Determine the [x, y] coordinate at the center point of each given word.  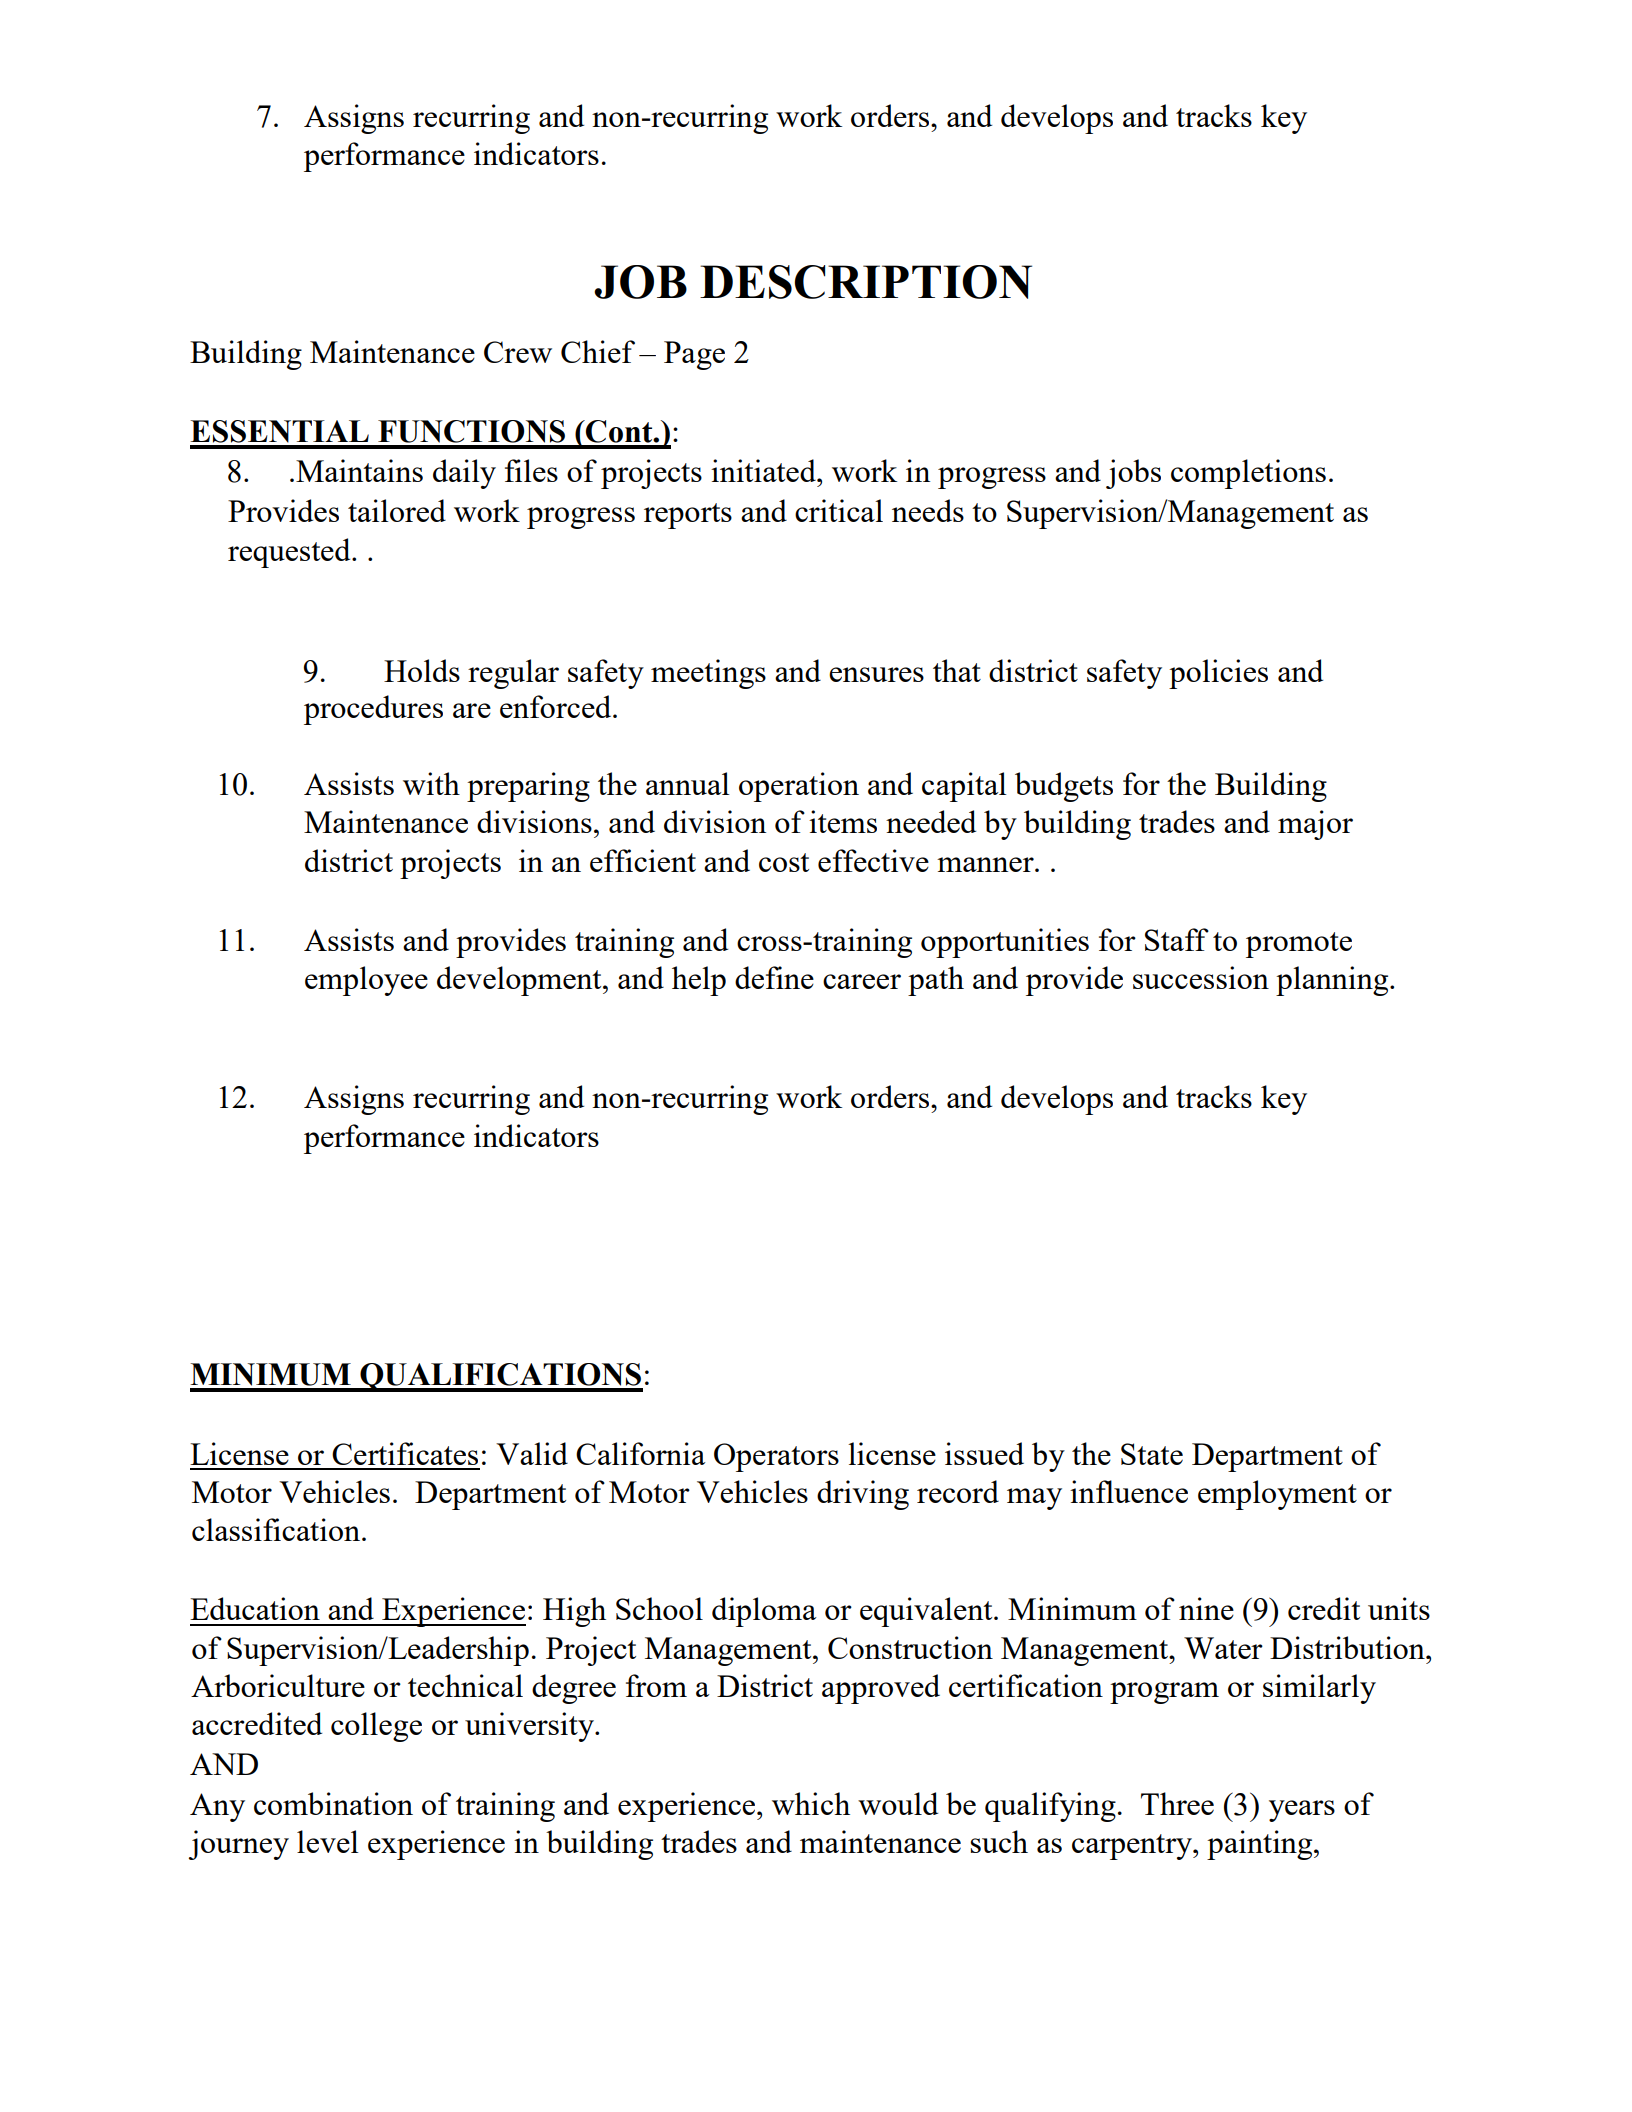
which [811, 1803]
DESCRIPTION [866, 282]
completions [1248, 474]
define [774, 977]
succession [1201, 977]
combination [333, 1803]
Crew [518, 352]
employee [366, 981]
